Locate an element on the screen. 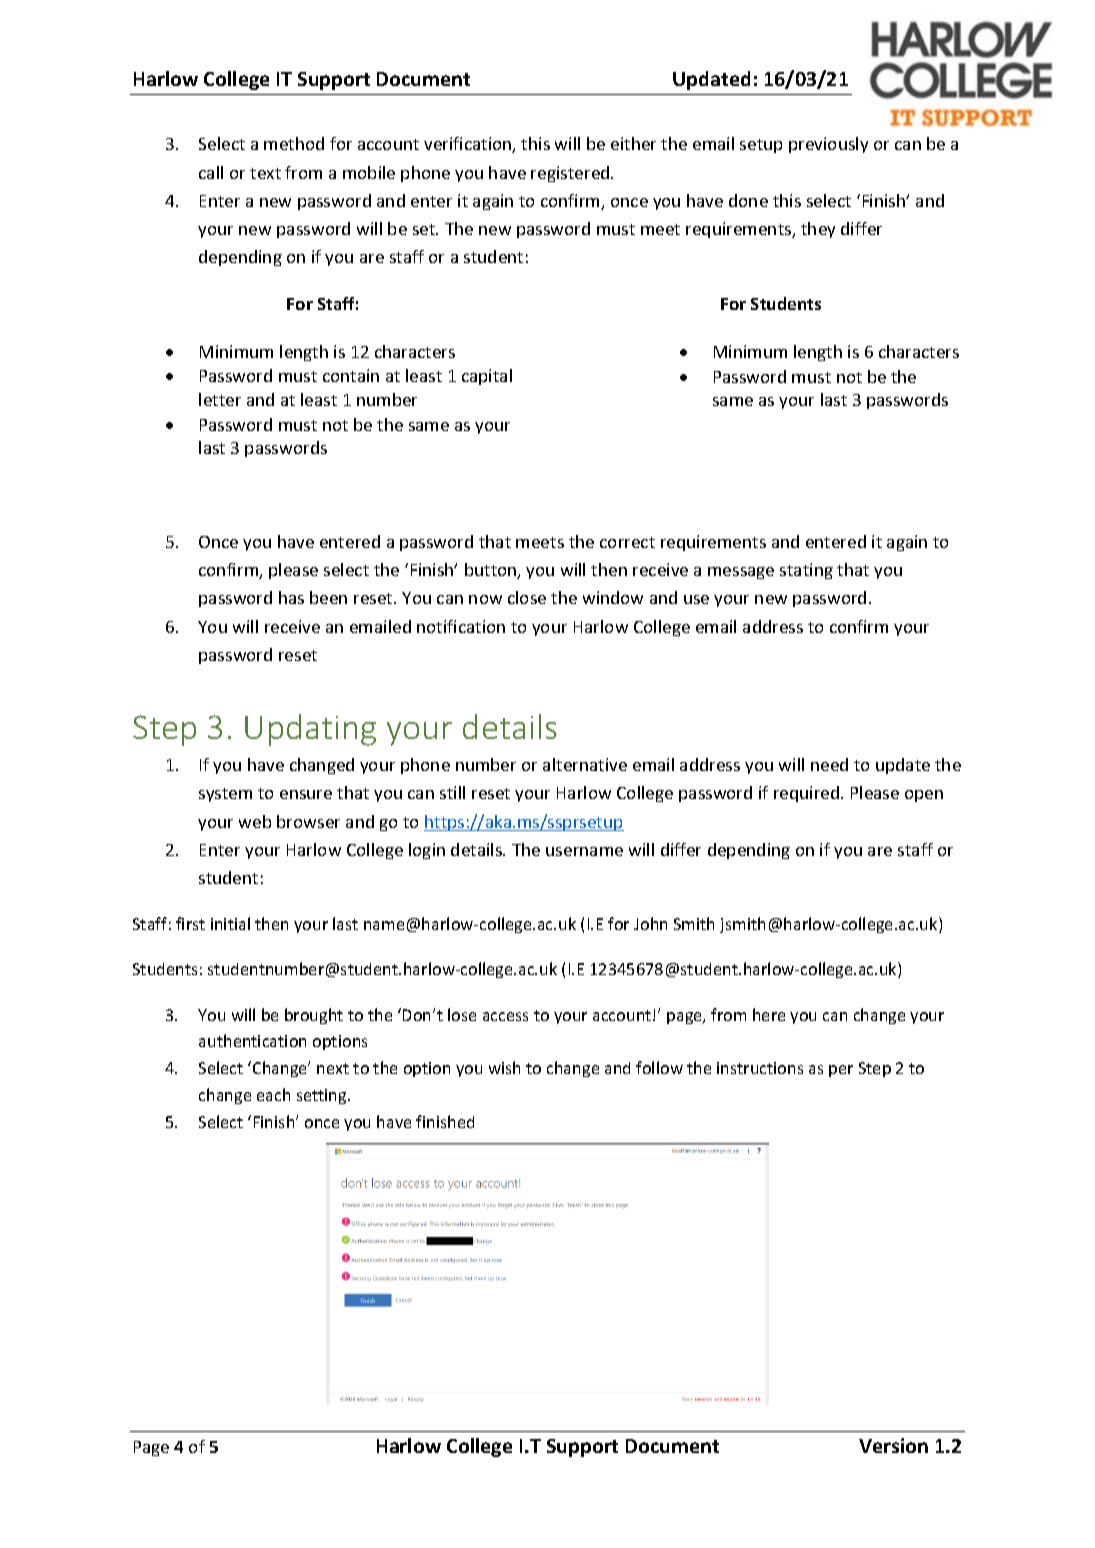 The image size is (1095, 1548). registered is located at coordinates (571, 174).
